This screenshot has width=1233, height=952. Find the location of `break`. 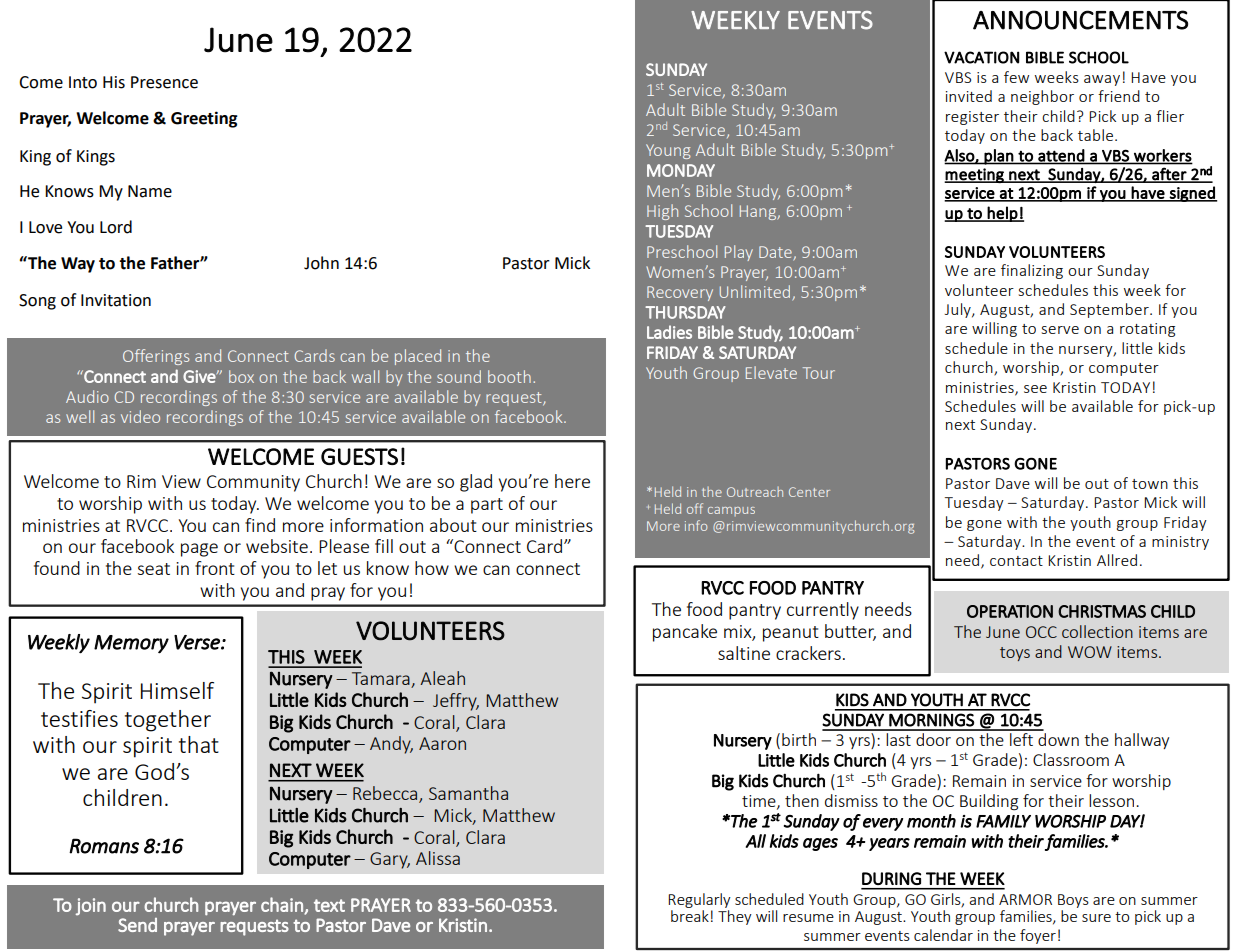

break is located at coordinates (690, 916).
